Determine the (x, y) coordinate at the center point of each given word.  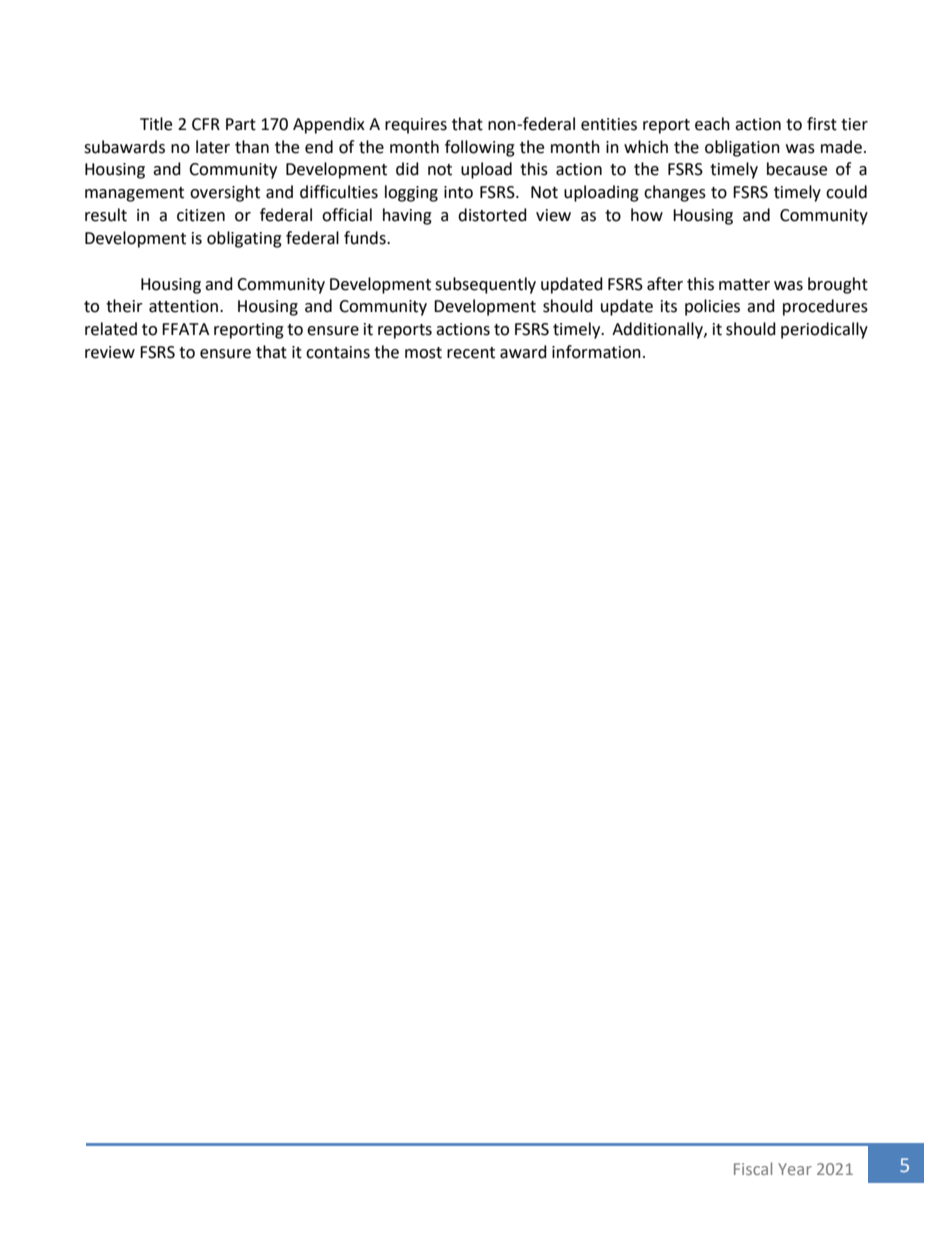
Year (795, 1169)
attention (185, 306)
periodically (824, 330)
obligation (742, 148)
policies (712, 307)
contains (338, 352)
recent (471, 353)
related (111, 329)
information (596, 352)
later (213, 147)
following (480, 148)
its (669, 306)
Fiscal (753, 1168)
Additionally (658, 330)
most (423, 353)
